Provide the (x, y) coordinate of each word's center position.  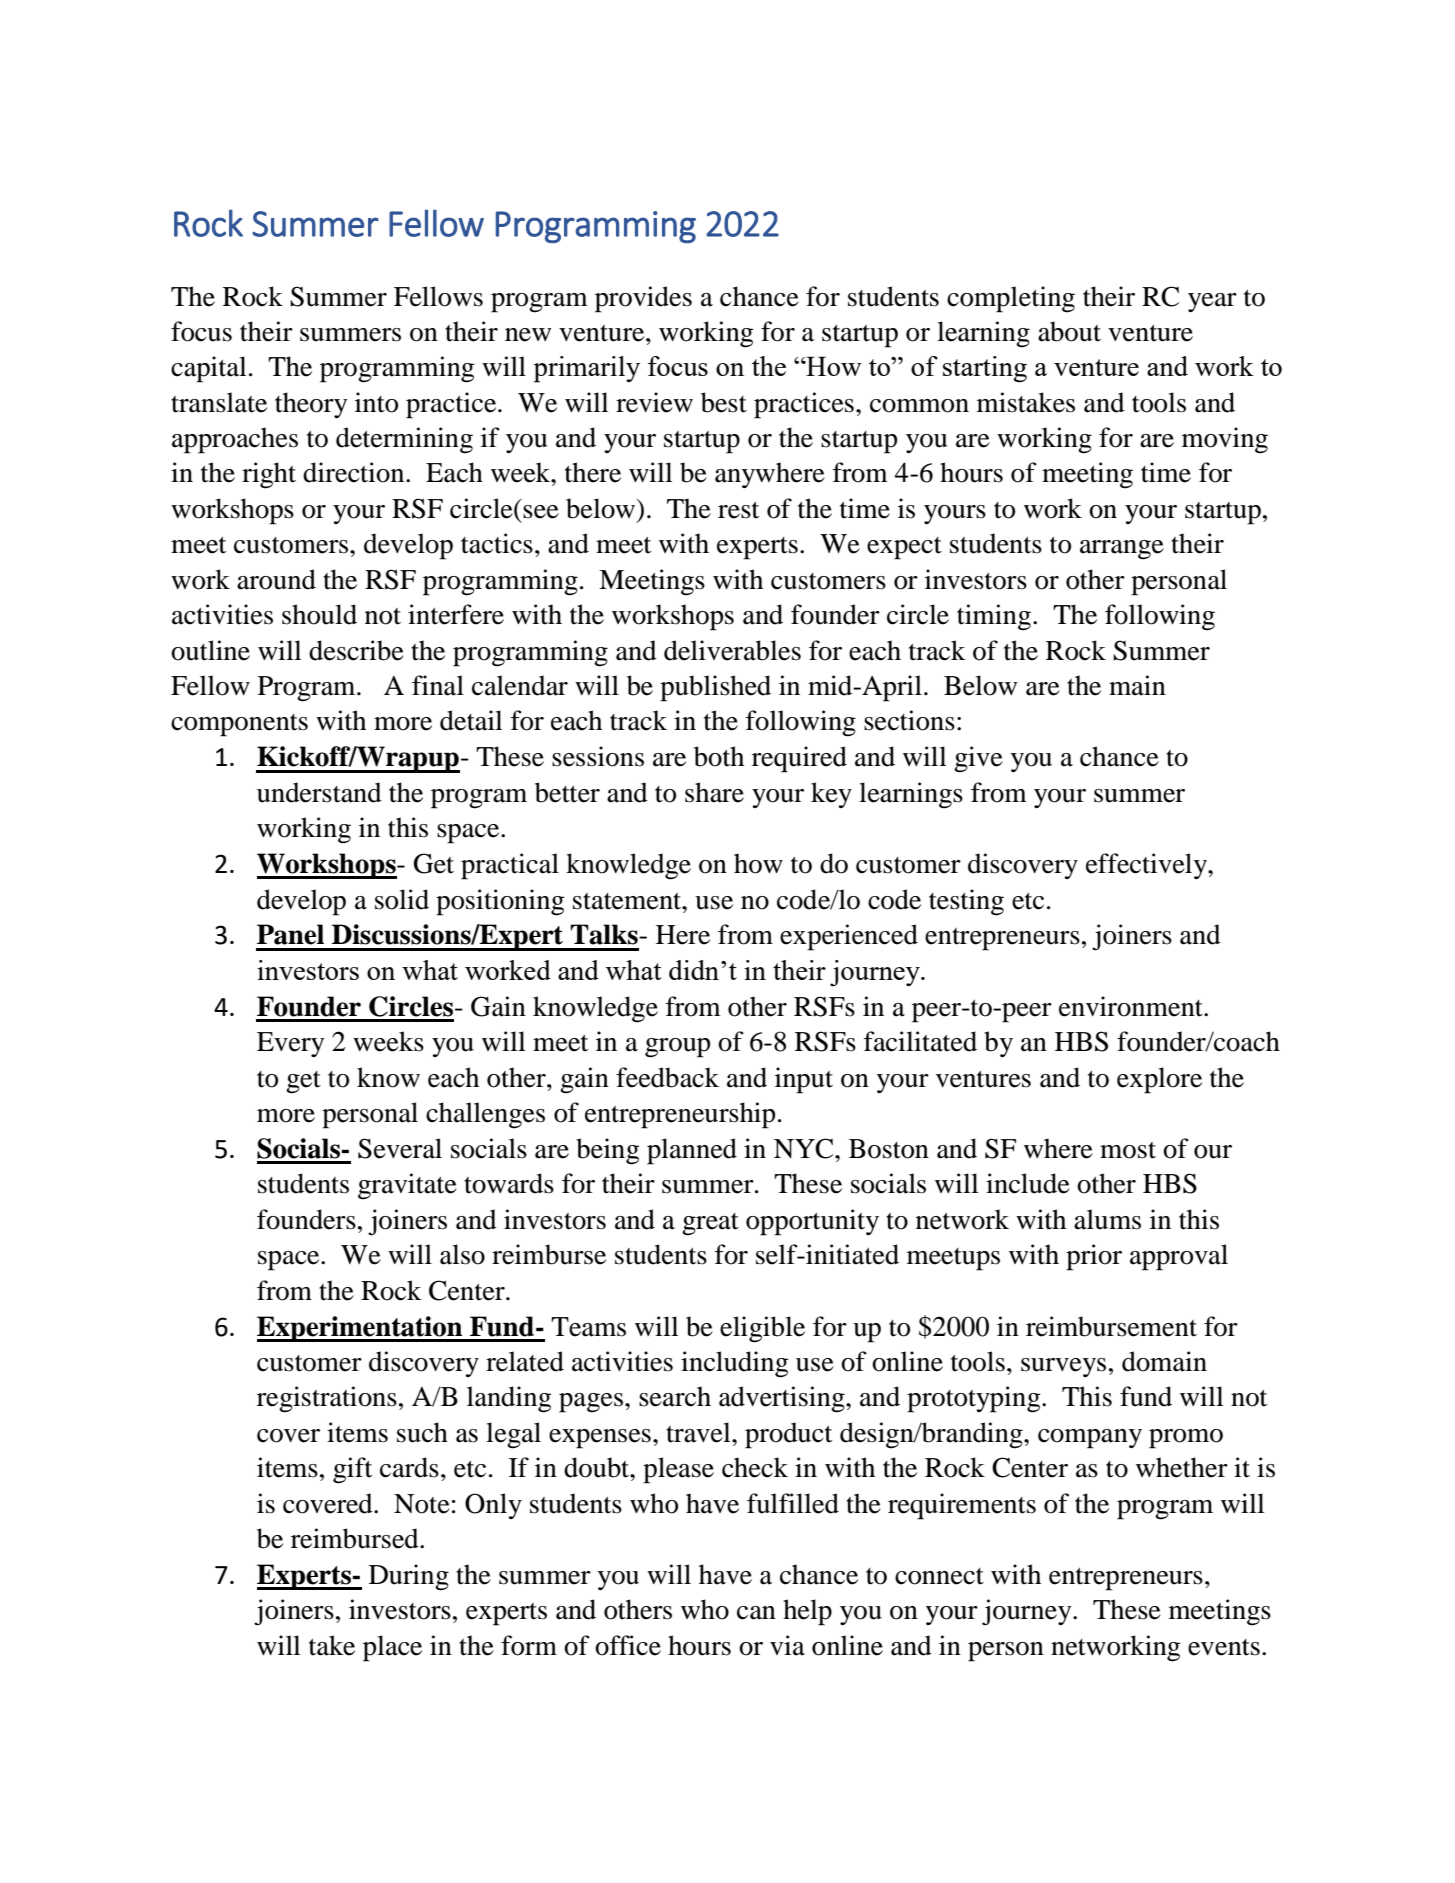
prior (1094, 1257)
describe (356, 650)
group (677, 1048)
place (392, 1648)
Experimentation (361, 1329)
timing (994, 617)
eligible (762, 1329)
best (724, 402)
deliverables (732, 650)
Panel (290, 934)
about (1069, 331)
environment (1132, 1006)
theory (311, 405)
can (756, 1613)
